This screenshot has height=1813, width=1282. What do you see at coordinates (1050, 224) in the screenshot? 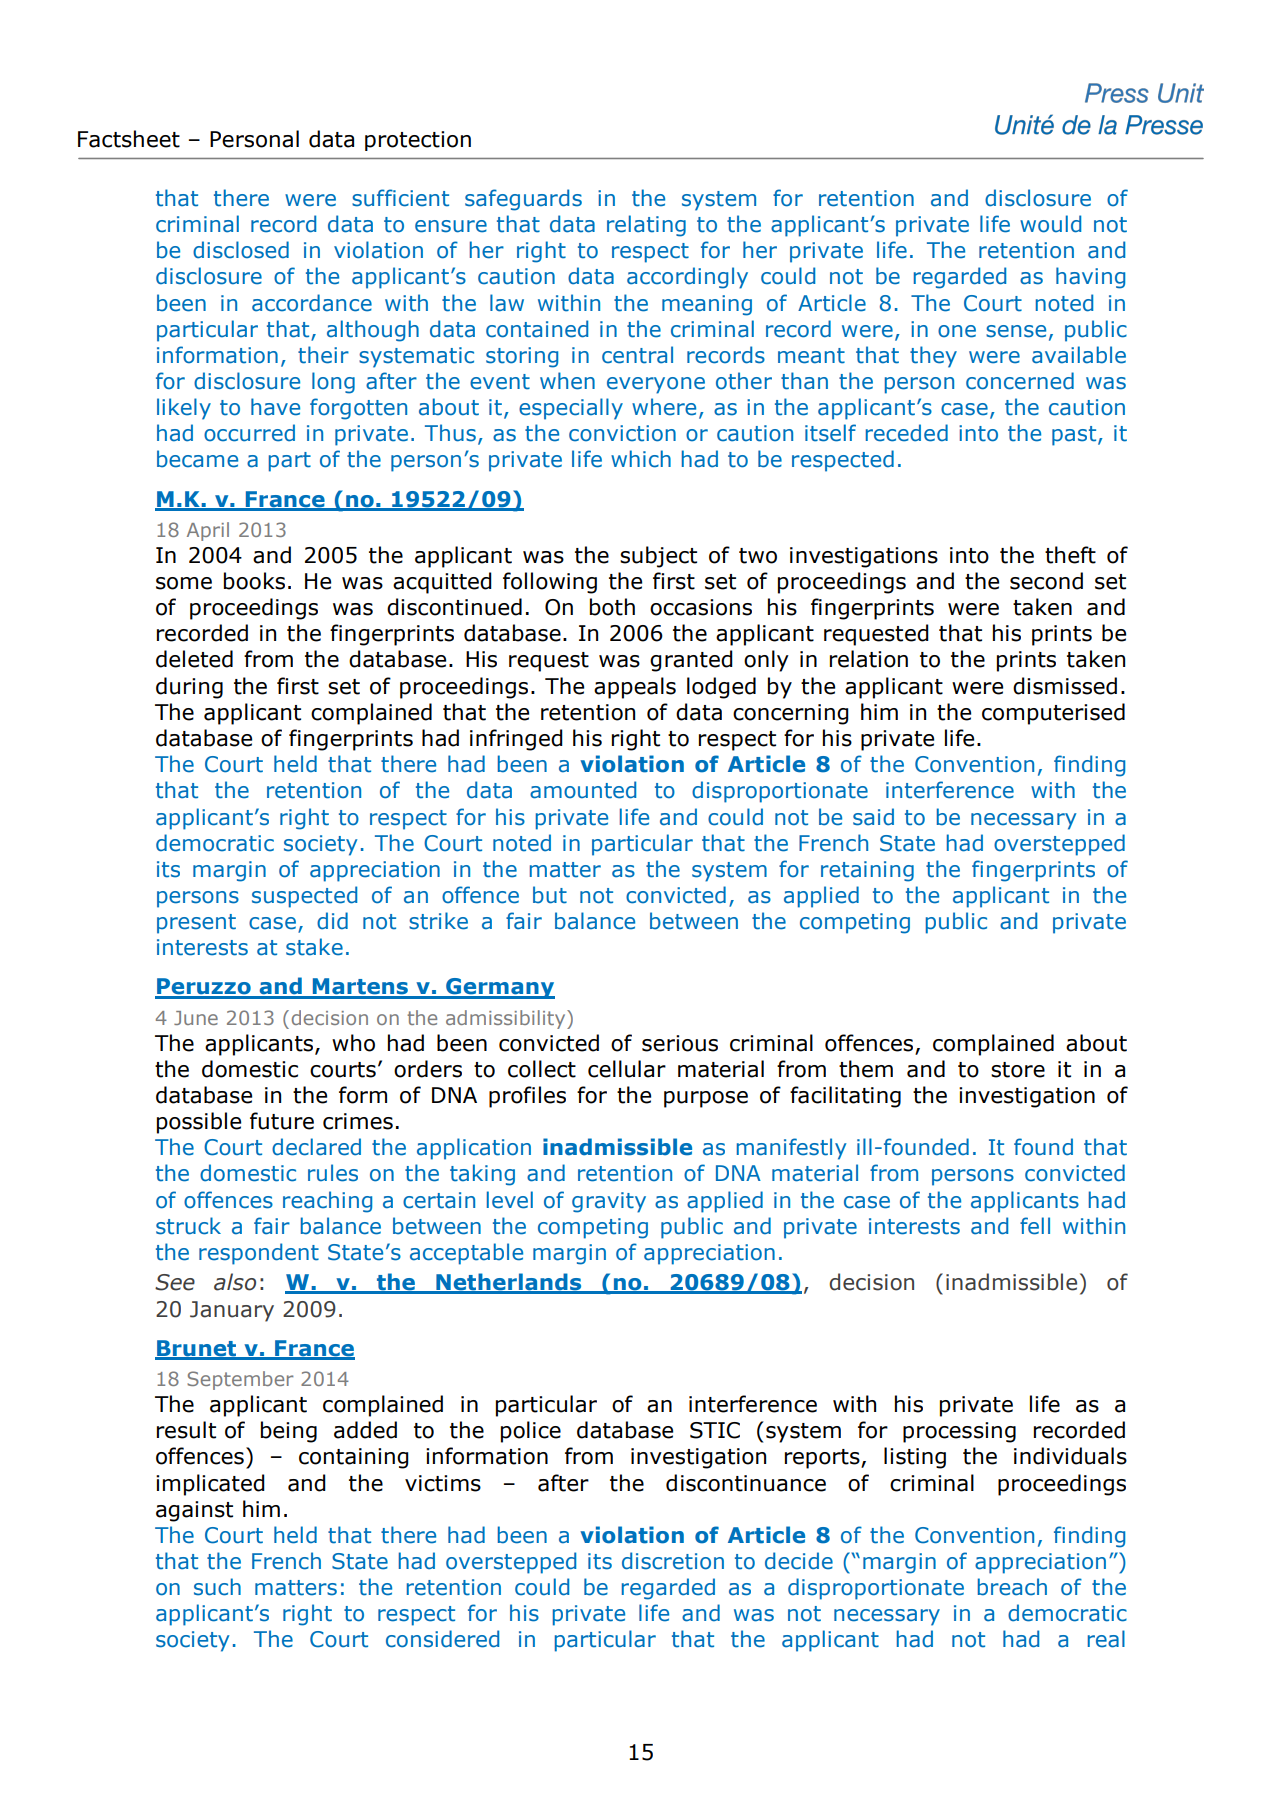
I see `would` at bounding box center [1050, 224].
